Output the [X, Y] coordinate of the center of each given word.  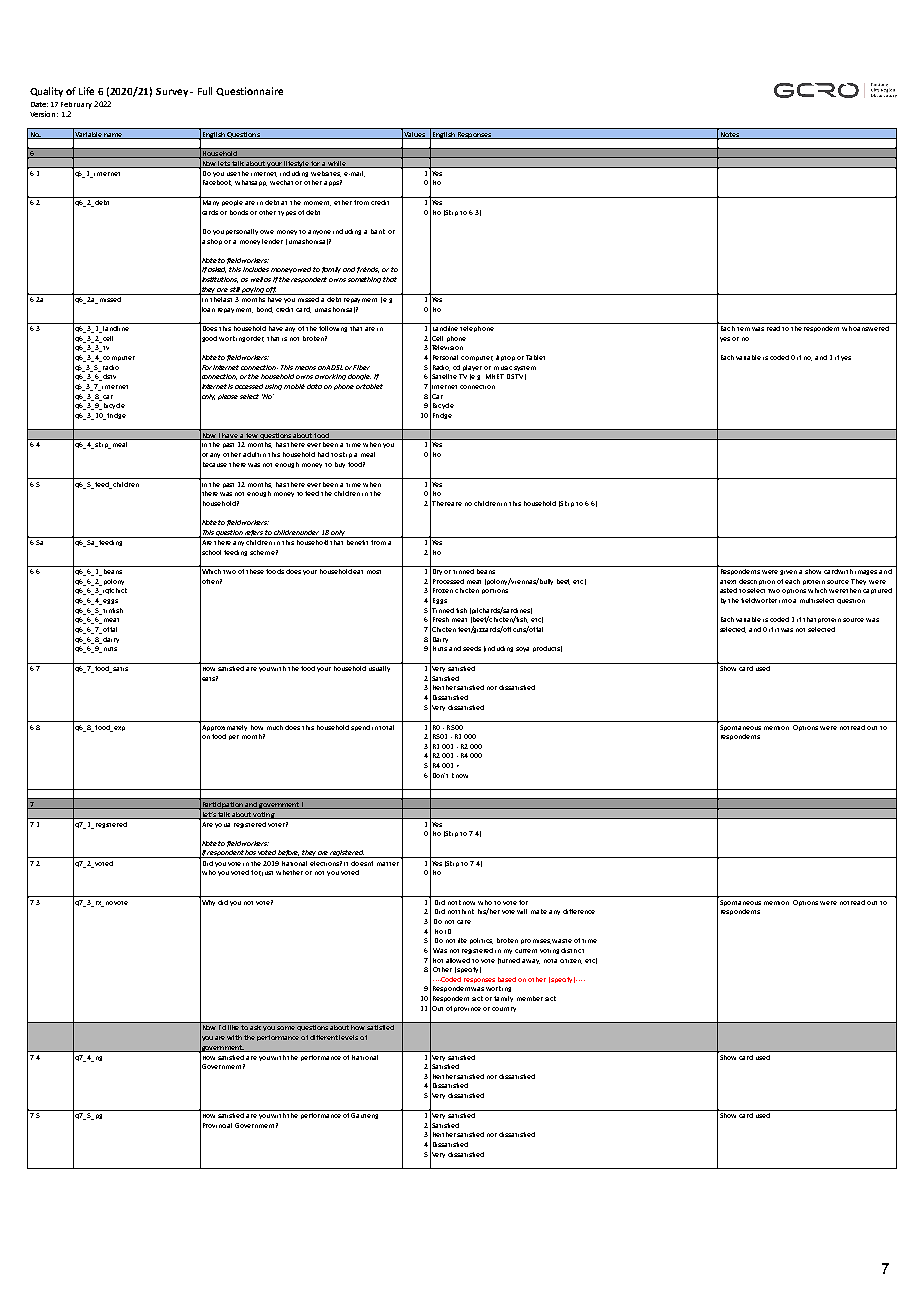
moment [317, 203]
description [757, 582]
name [114, 136]
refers [254, 534]
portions [495, 591]
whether [289, 872]
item [743, 329]
